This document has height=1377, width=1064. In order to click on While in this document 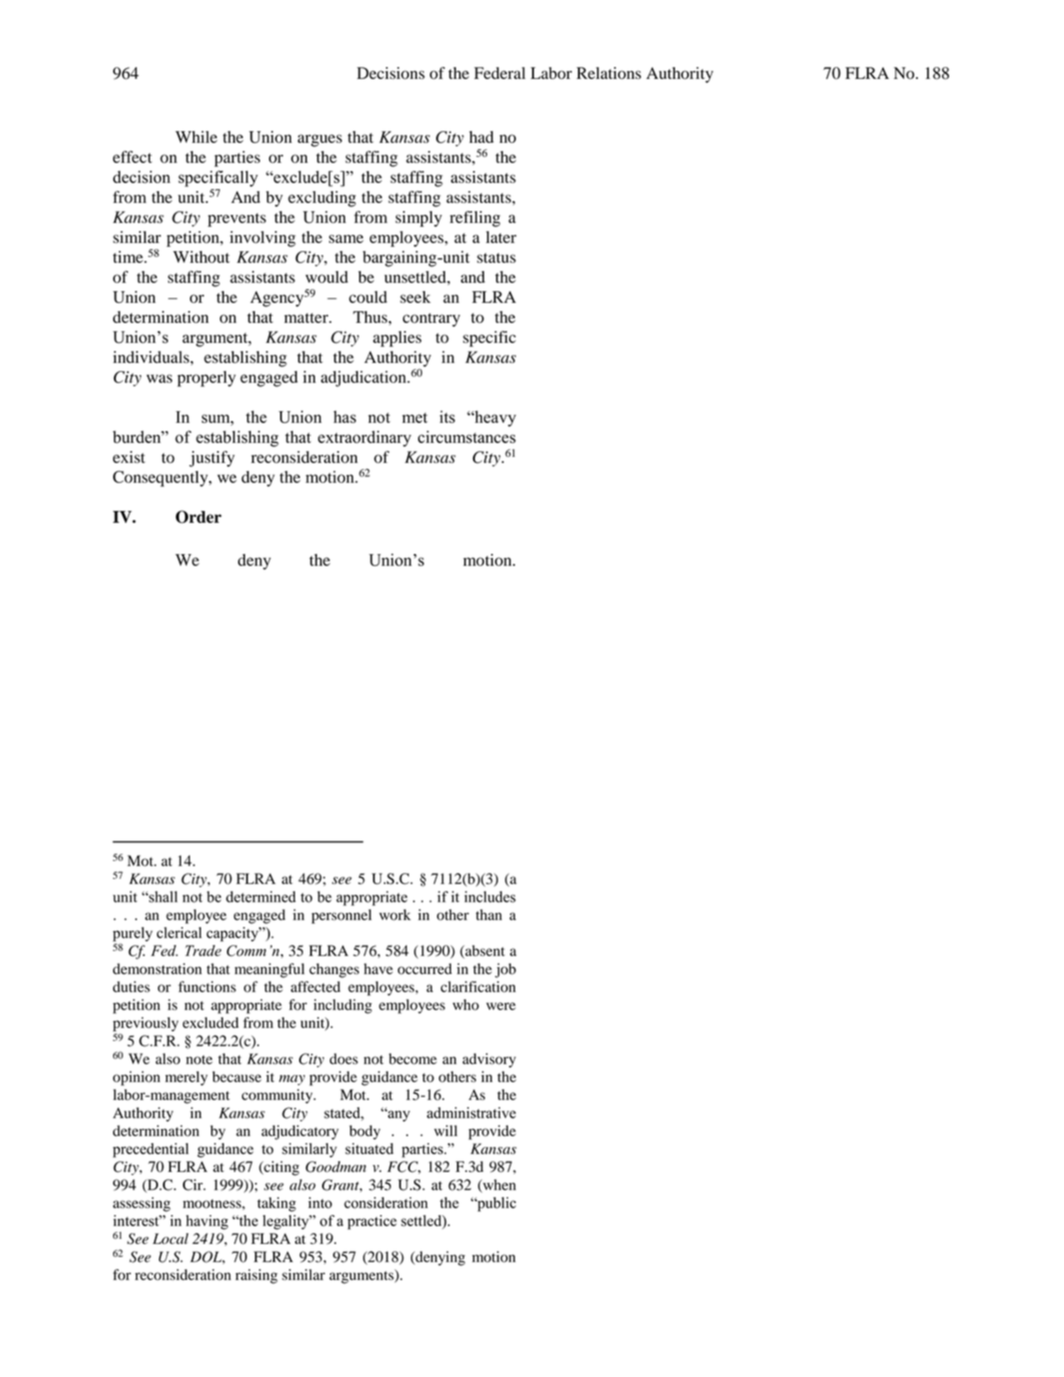, I will do `click(196, 137)`.
